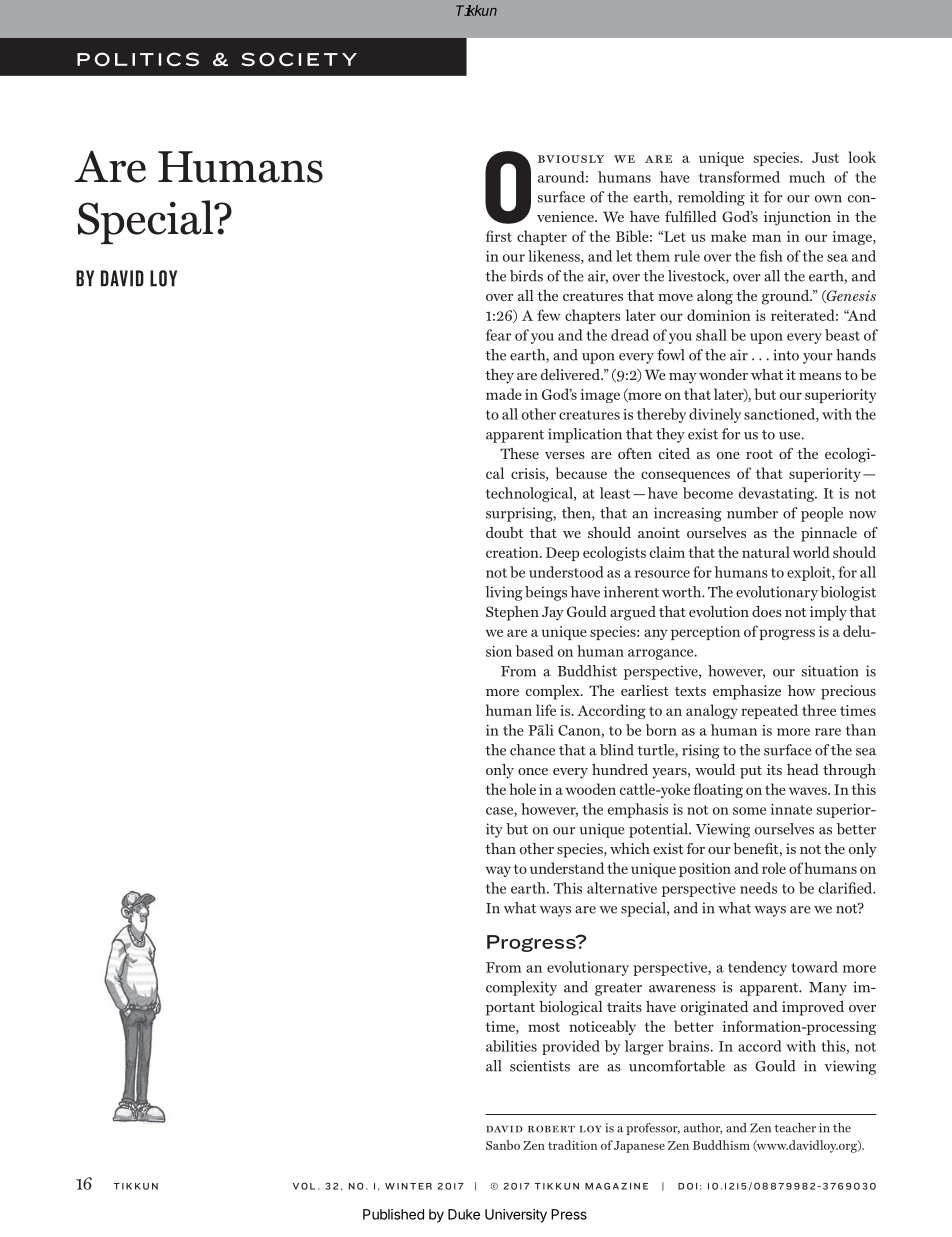 This document has height=1237, width=952. Describe the element at coordinates (138, 59) in the document. I see `POLITICS` at that location.
